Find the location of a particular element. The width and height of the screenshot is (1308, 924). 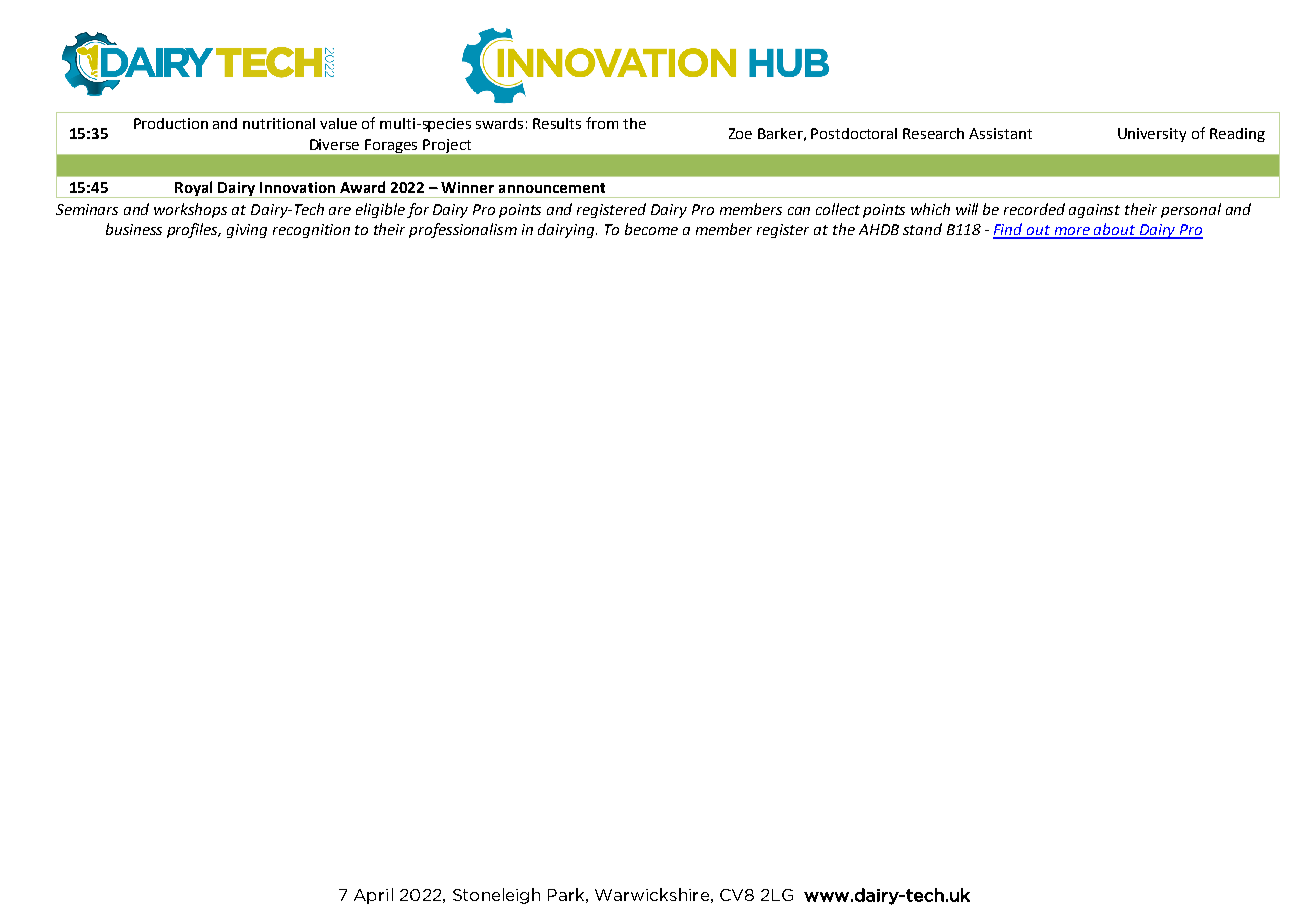

recognition is located at coordinates (311, 231).
